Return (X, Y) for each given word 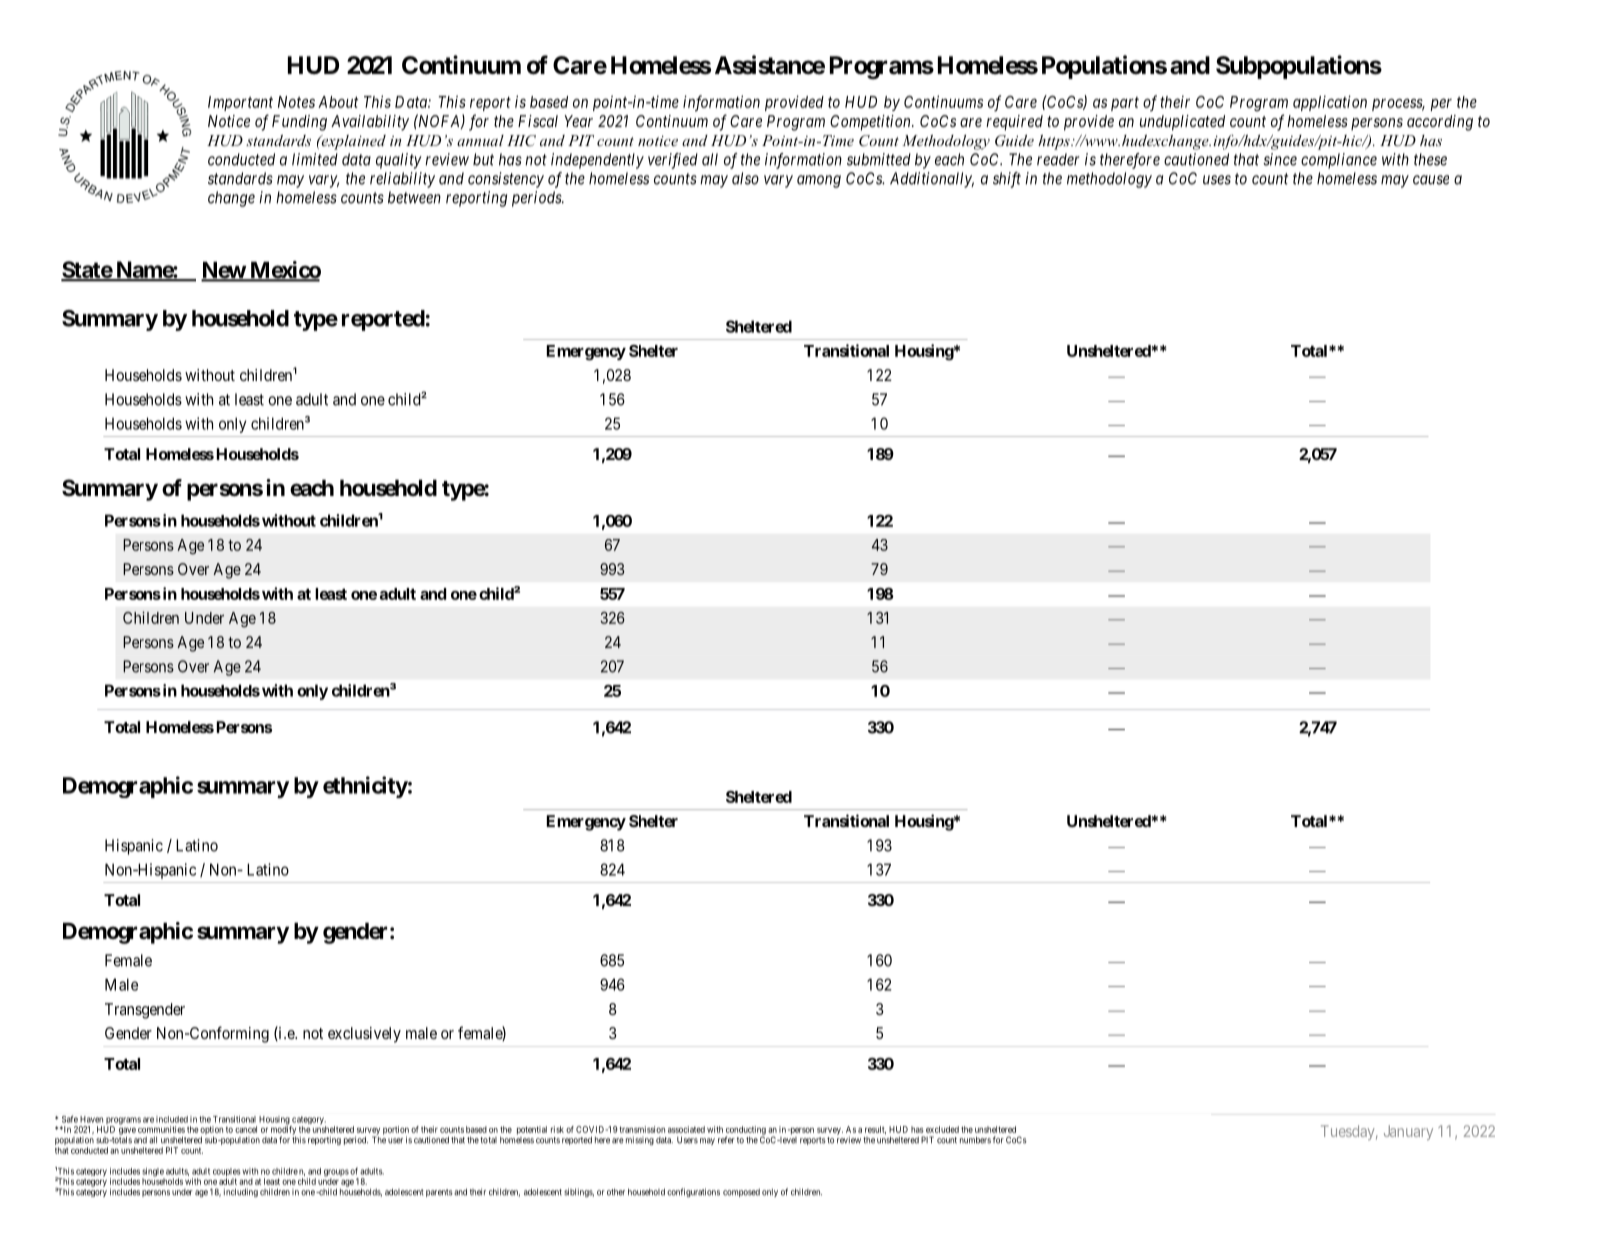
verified (673, 161)
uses (1217, 180)
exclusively (364, 1035)
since (1280, 159)
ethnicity (365, 787)
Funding (299, 123)
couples (226, 1173)
